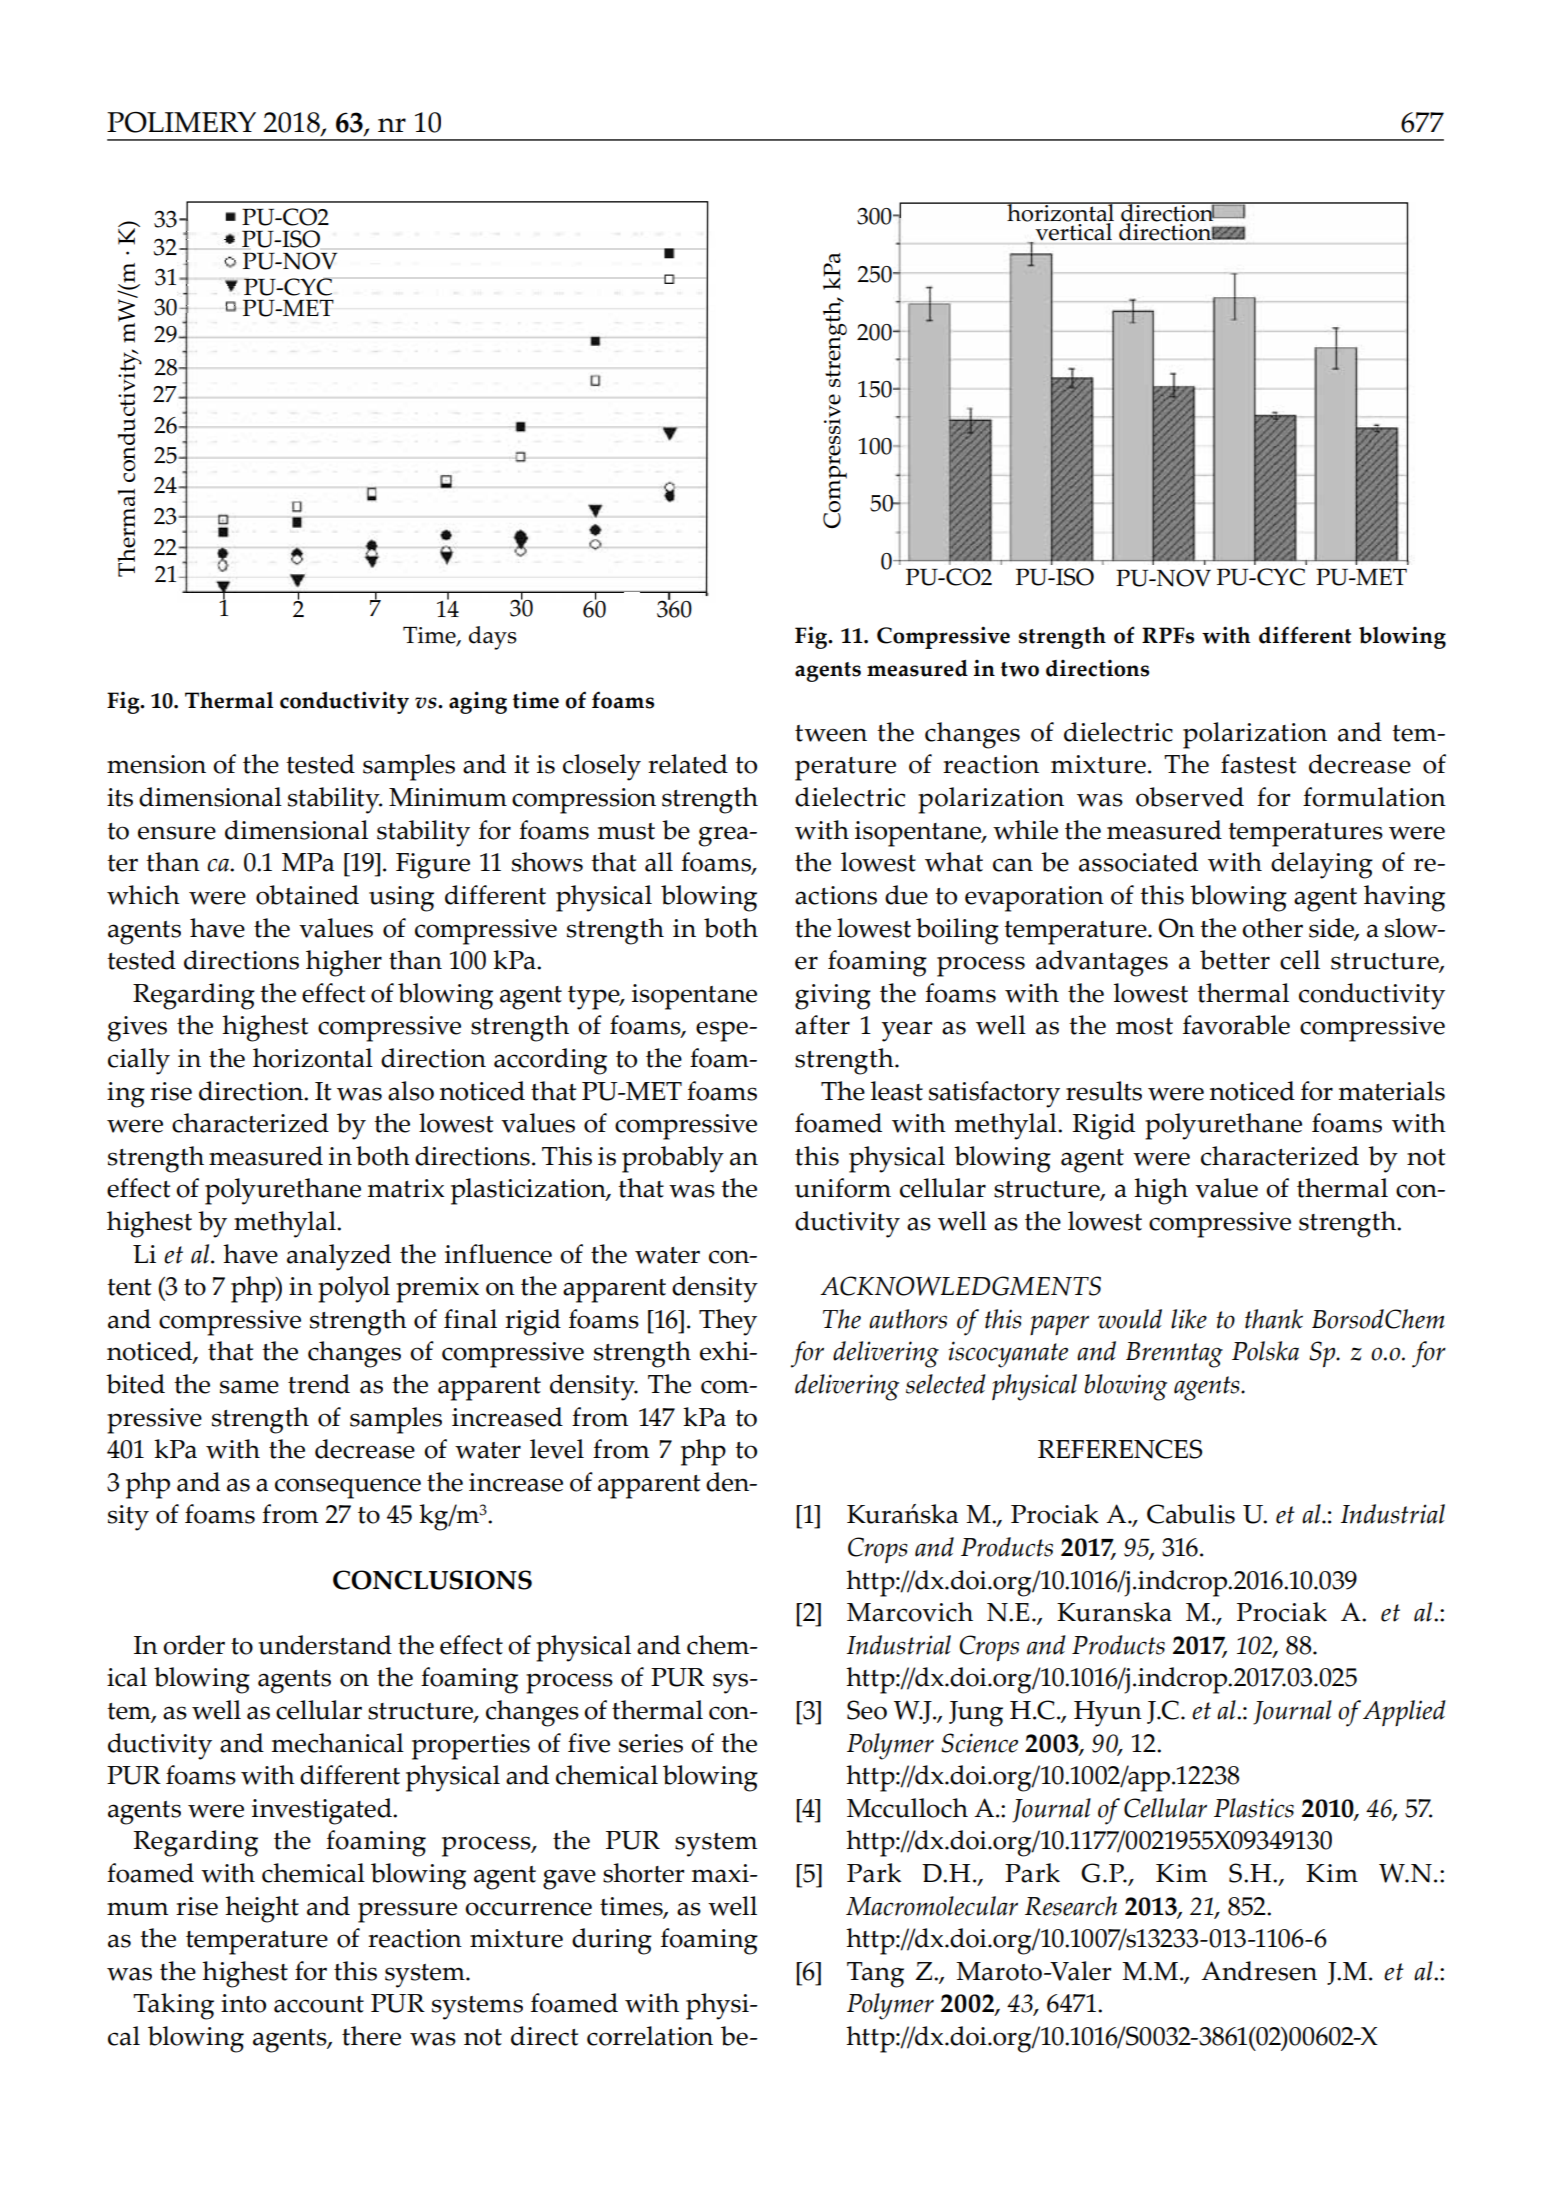 Image resolution: width=1553 pixels, height=2196 pixels. I want to click on level, so click(557, 1449).
